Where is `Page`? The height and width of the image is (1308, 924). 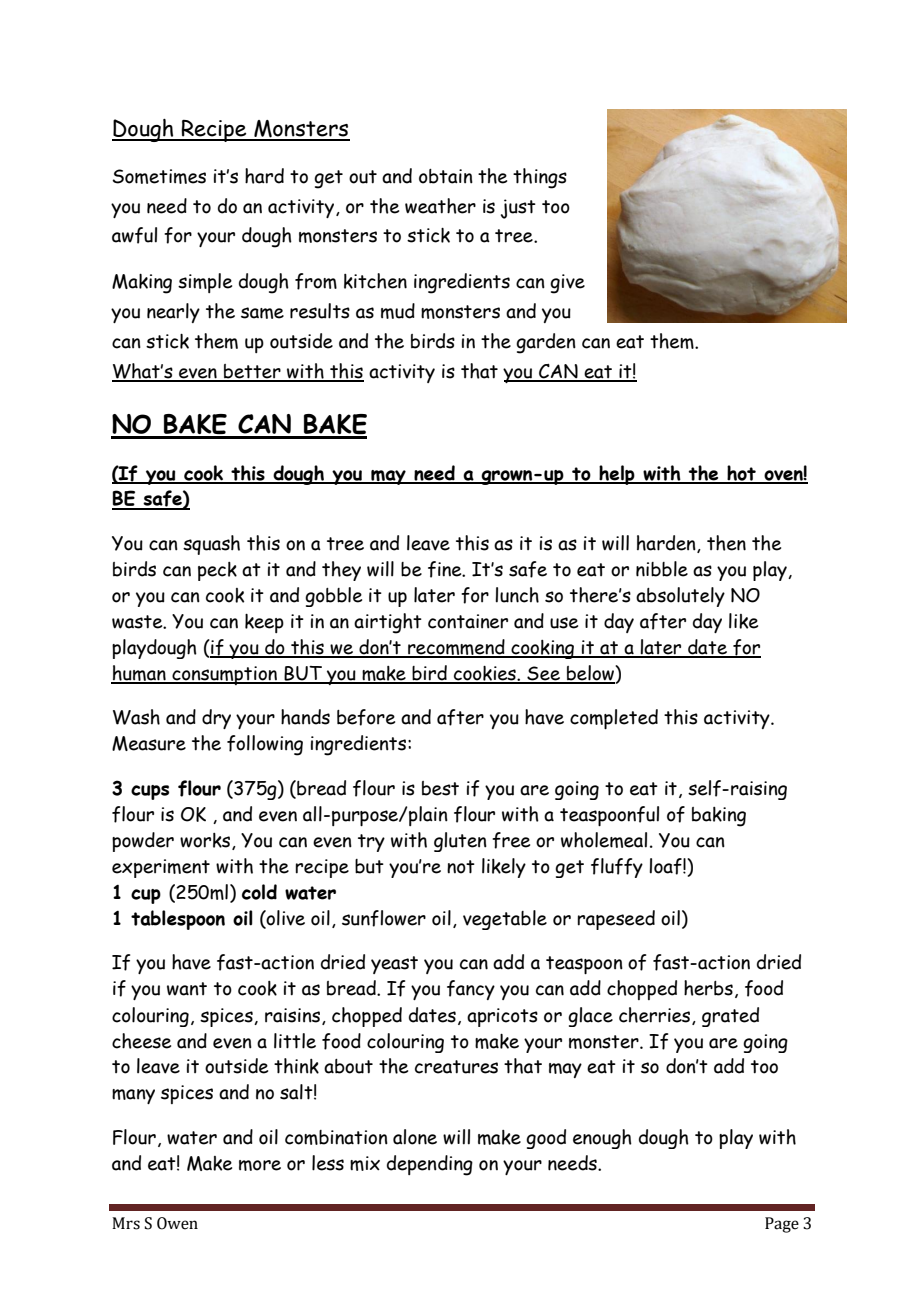 Page is located at coordinates (782, 1225).
